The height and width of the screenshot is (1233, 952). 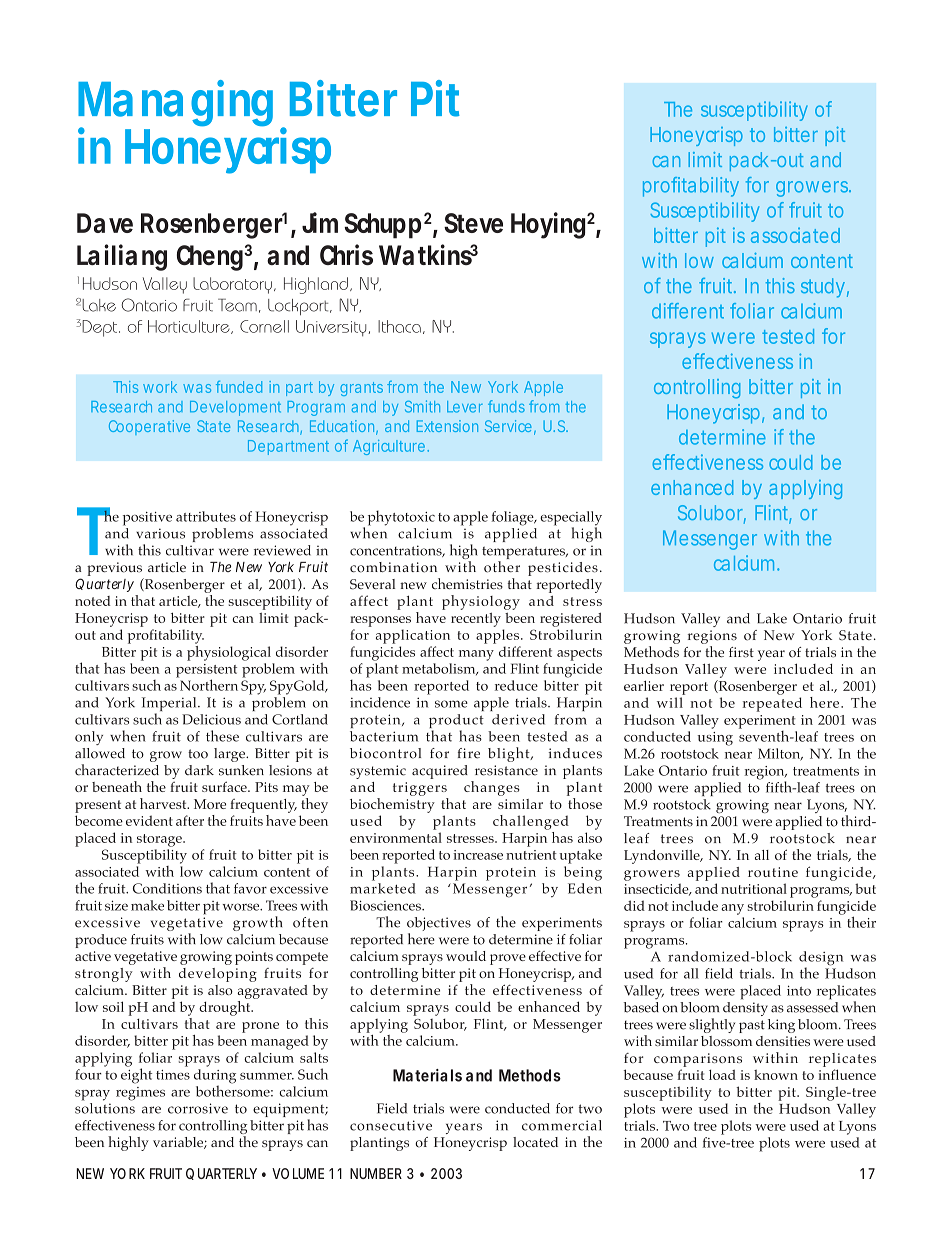 I want to click on especially, so click(x=571, y=519).
